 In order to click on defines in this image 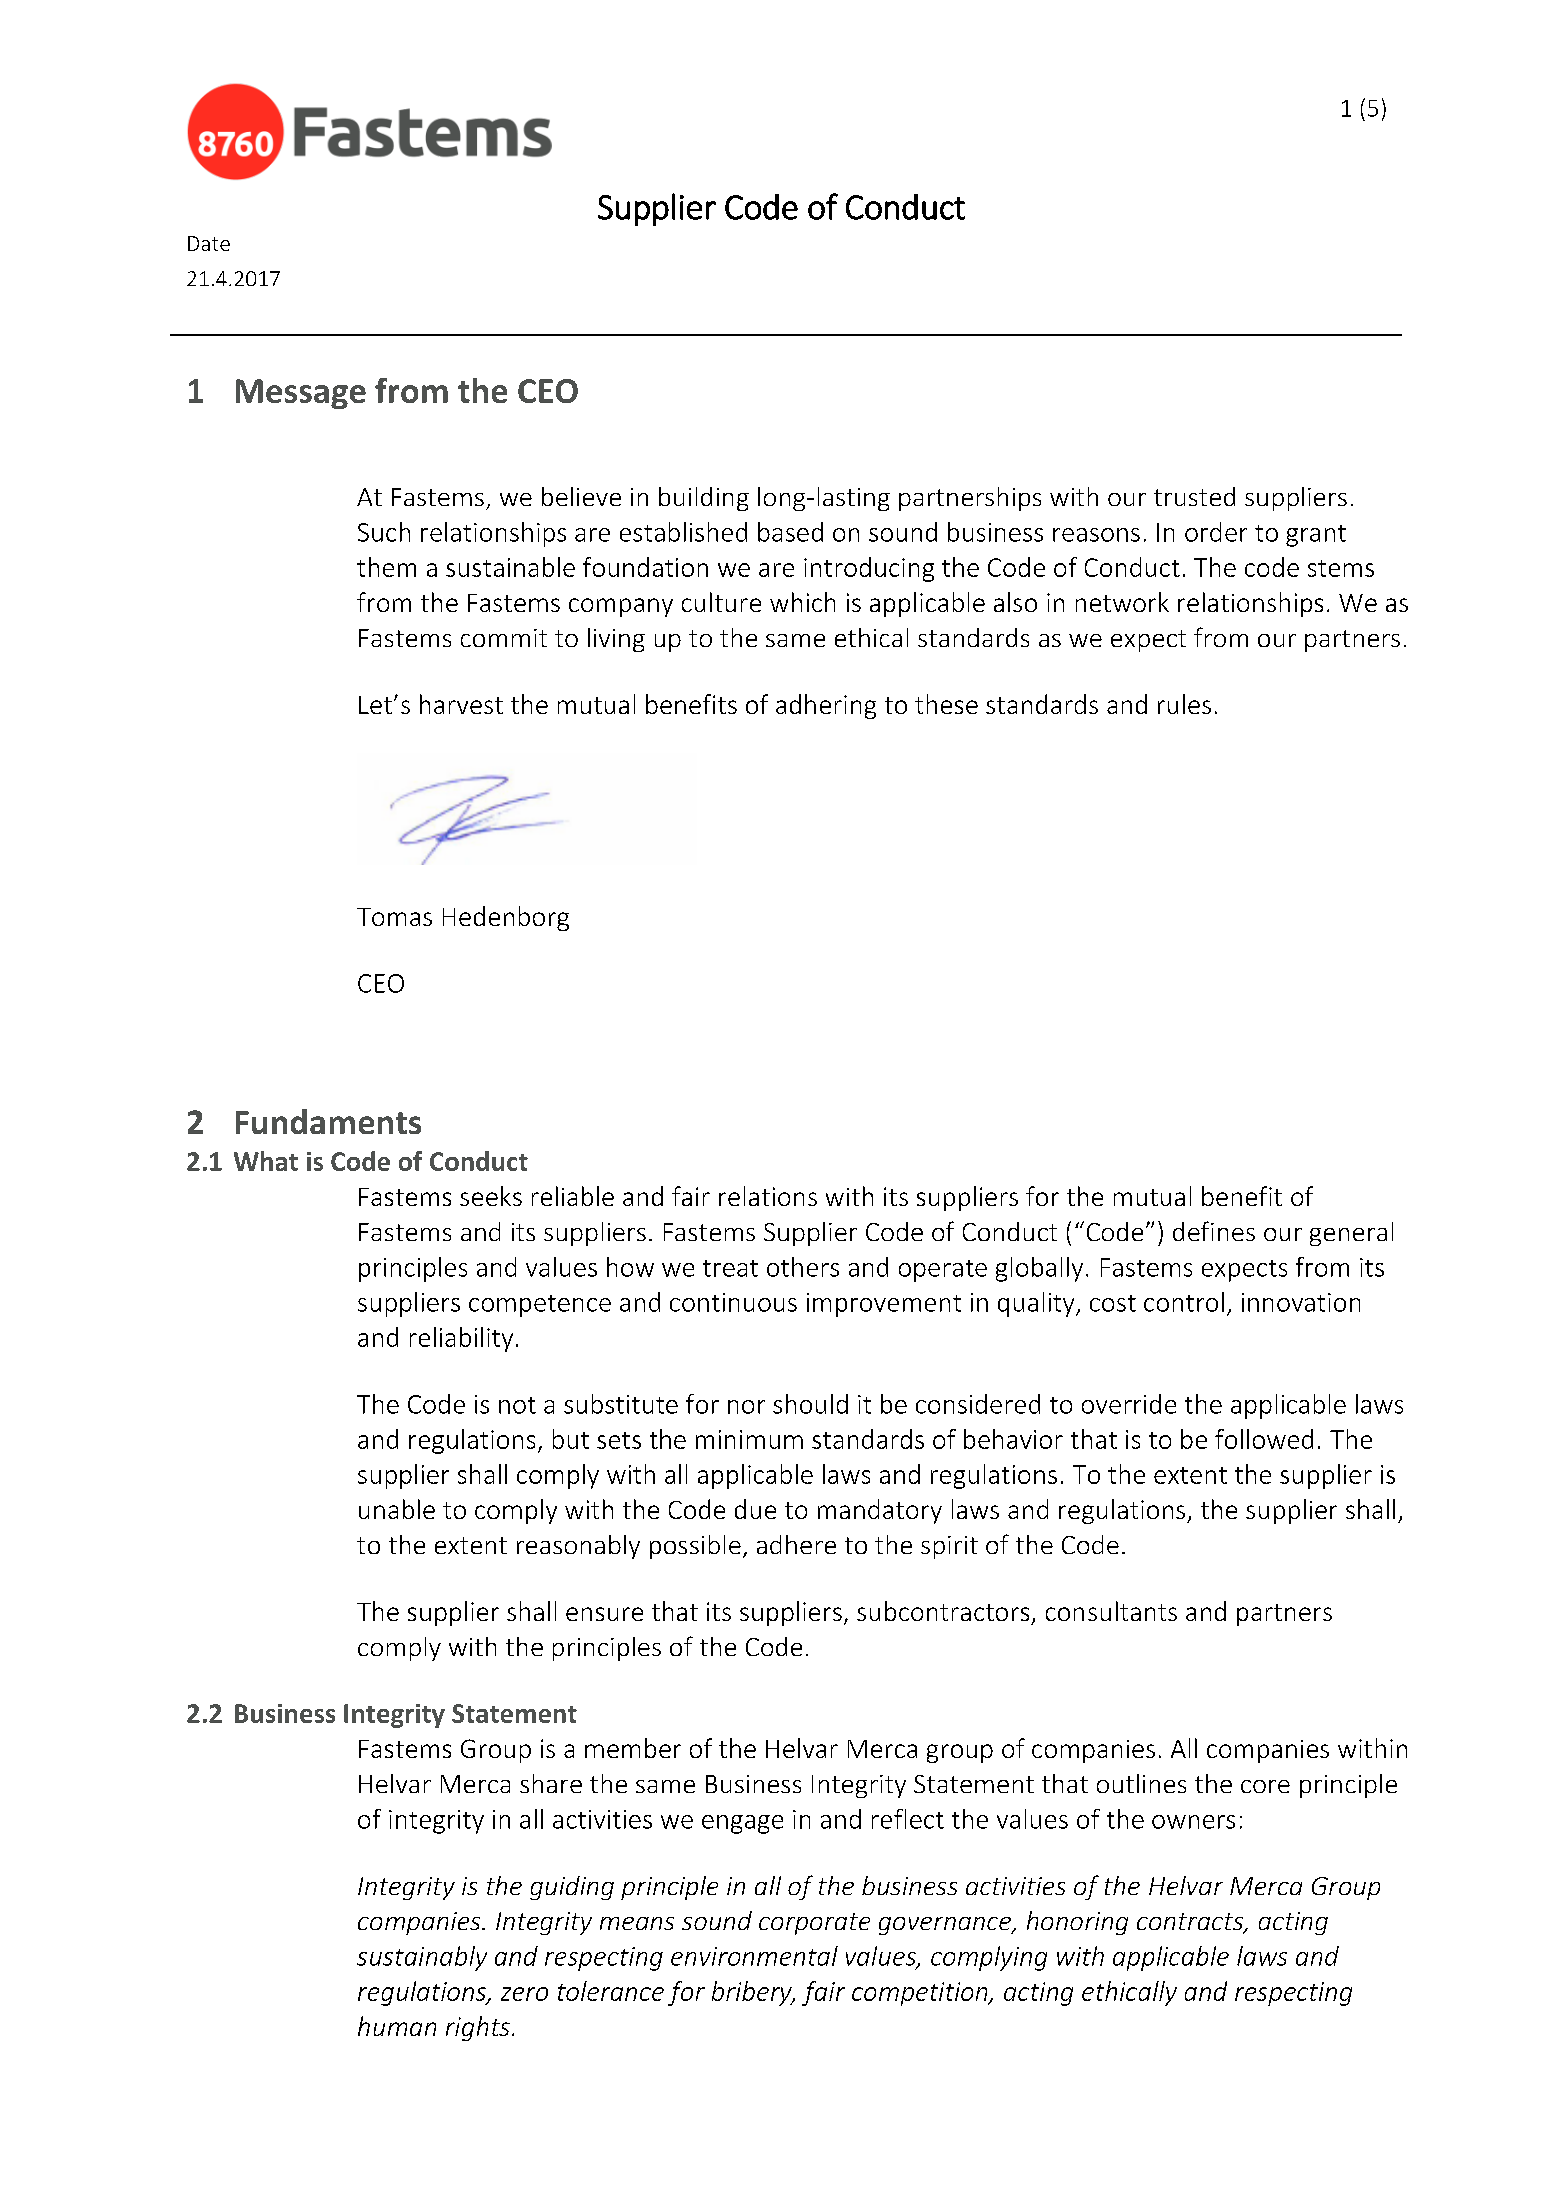, I will do `click(1214, 1231)`.
